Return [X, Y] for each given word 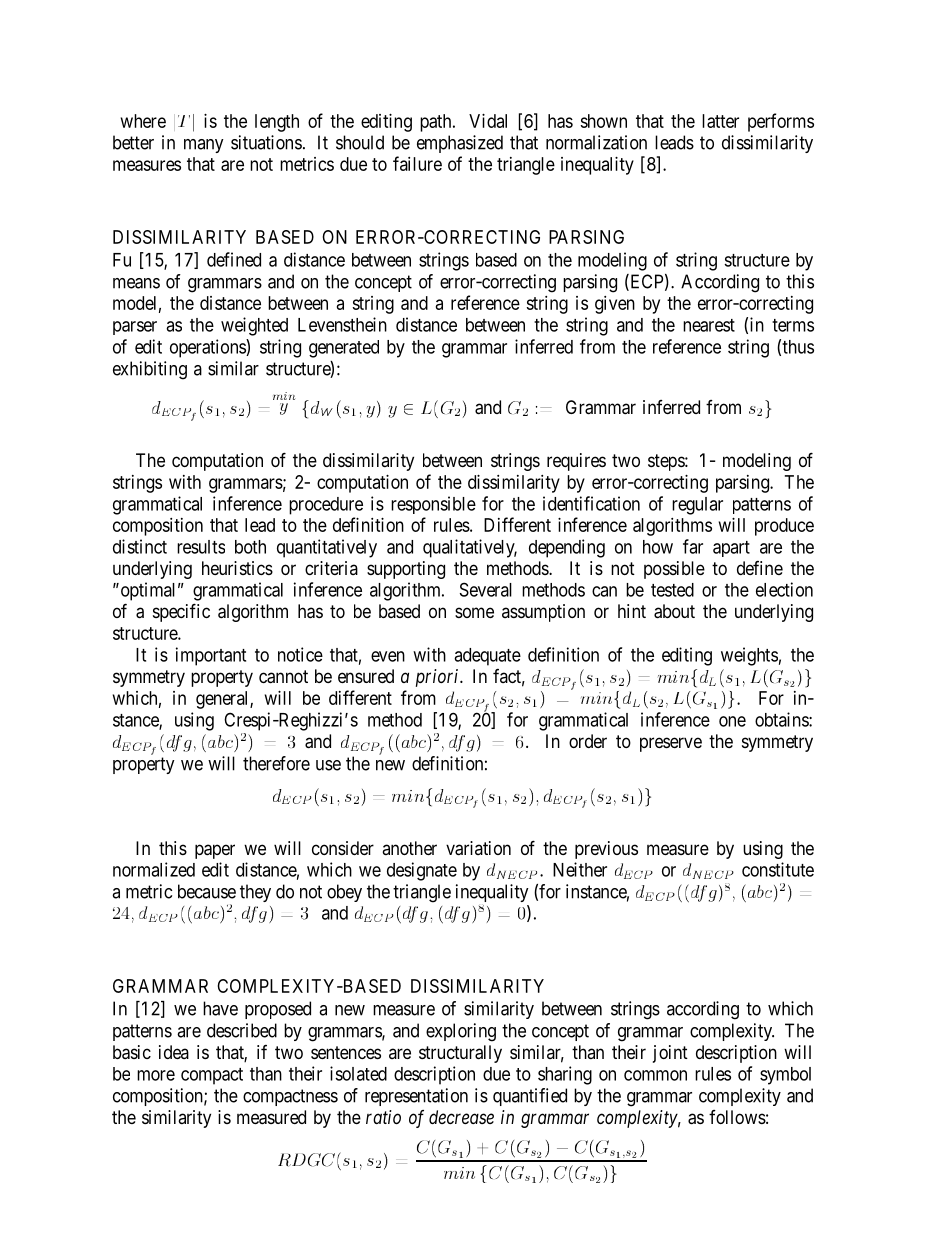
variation [478, 848]
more [156, 1075]
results [201, 547]
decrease [461, 1117]
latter [720, 121]
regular [697, 506]
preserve [671, 744]
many [204, 146]
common [655, 1075]
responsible [433, 505]
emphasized [460, 144]
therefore [276, 763]
